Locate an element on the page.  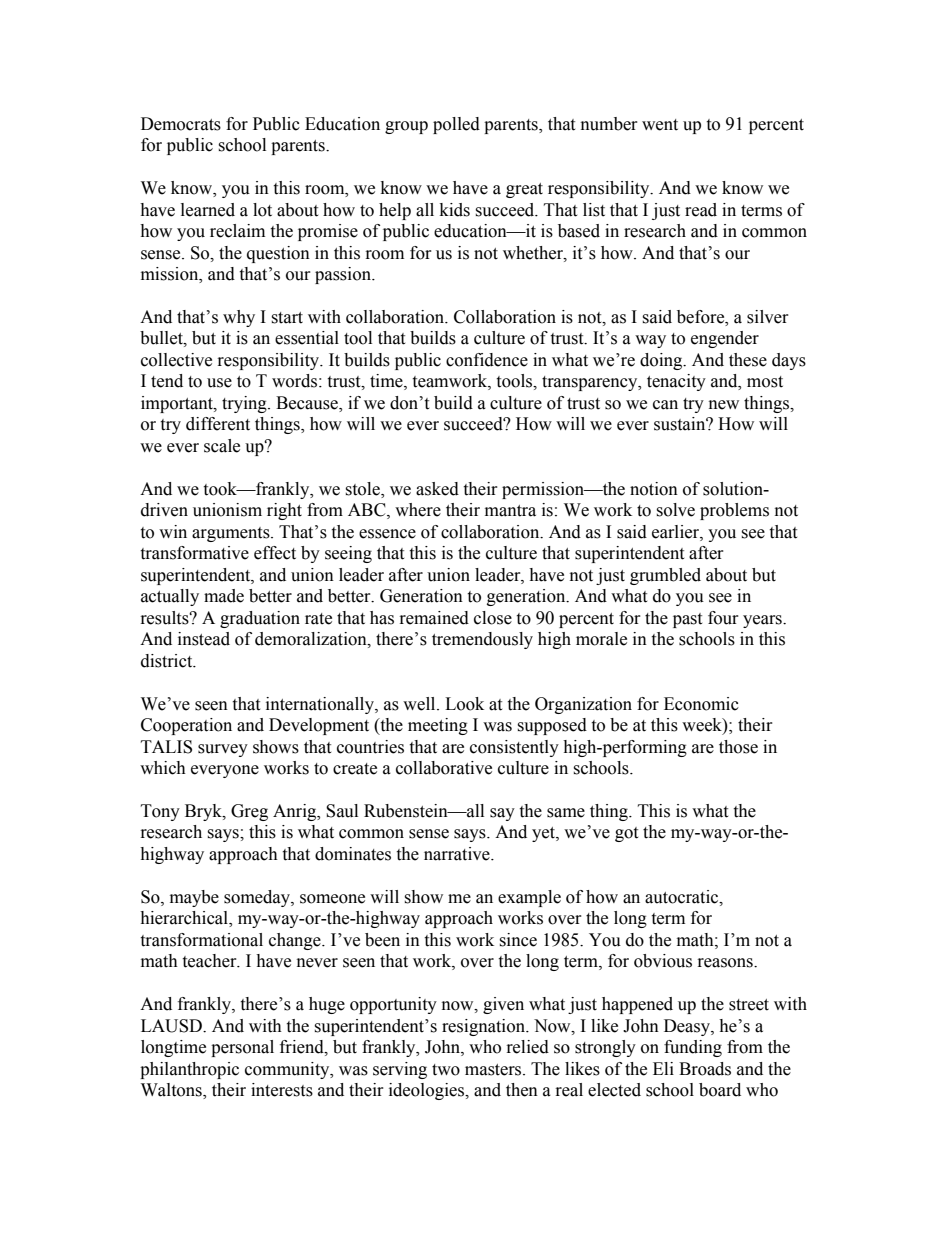
those is located at coordinates (738, 747).
